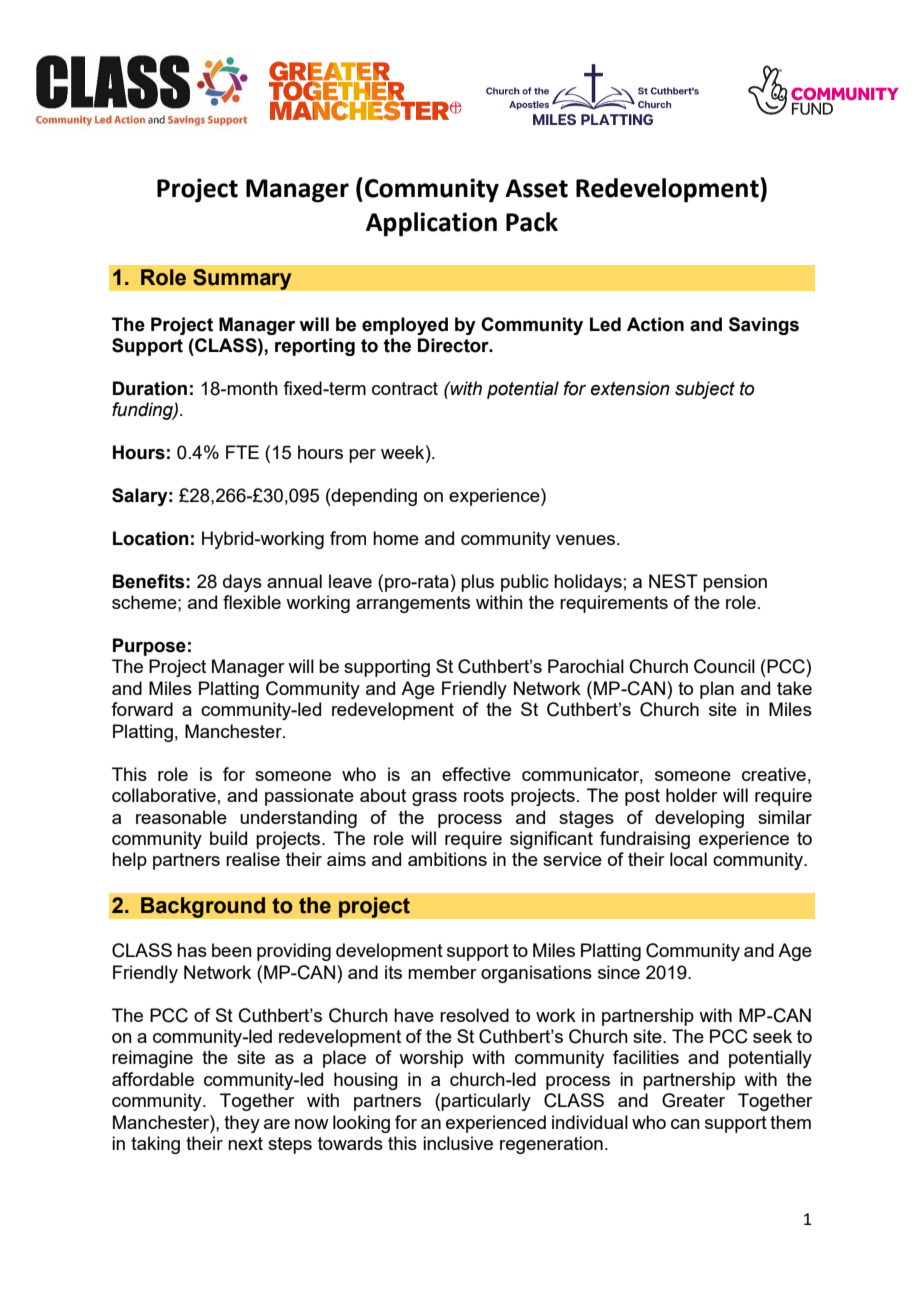 The height and width of the image is (1308, 924). Describe the element at coordinates (705, 390) in the image. I see `subject` at that location.
